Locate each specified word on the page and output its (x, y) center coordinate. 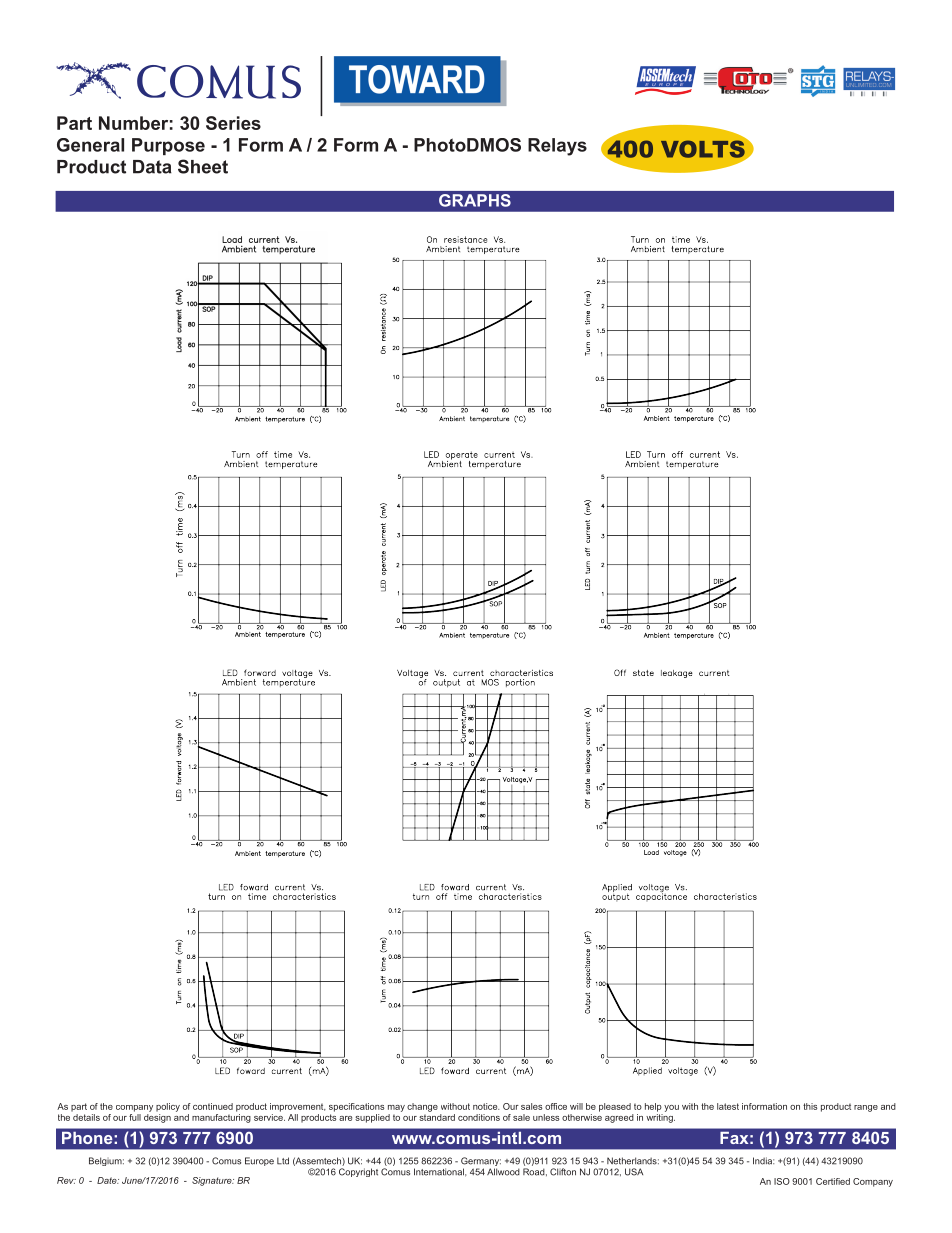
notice (486, 1106)
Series (233, 123)
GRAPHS (475, 200)
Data (152, 167)
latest (728, 1106)
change (422, 1107)
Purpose (168, 146)
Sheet (203, 166)
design (157, 1118)
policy (168, 1107)
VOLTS (704, 149)
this (810, 1106)
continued (213, 1106)
